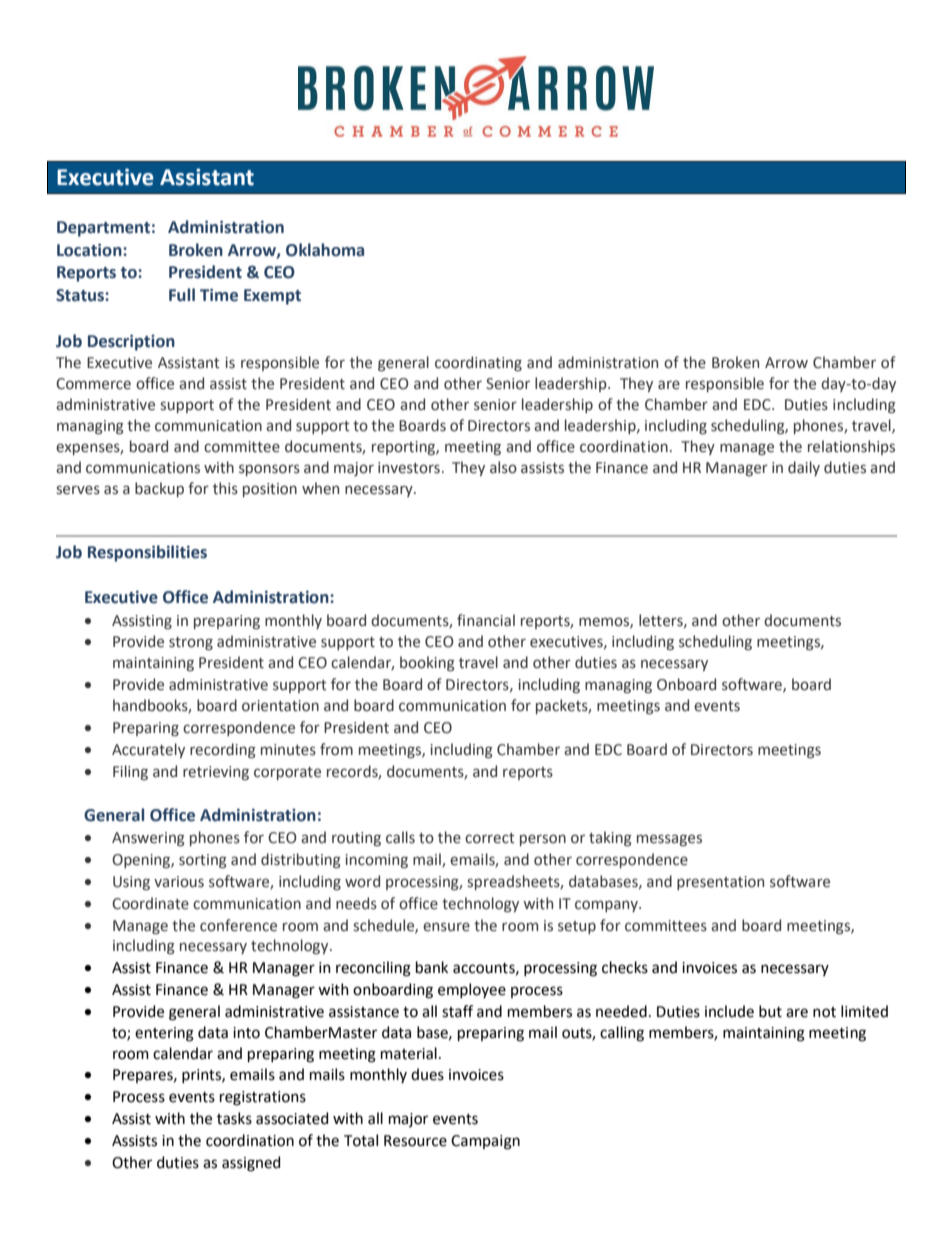  I want to click on coordinating, so click(478, 363).
